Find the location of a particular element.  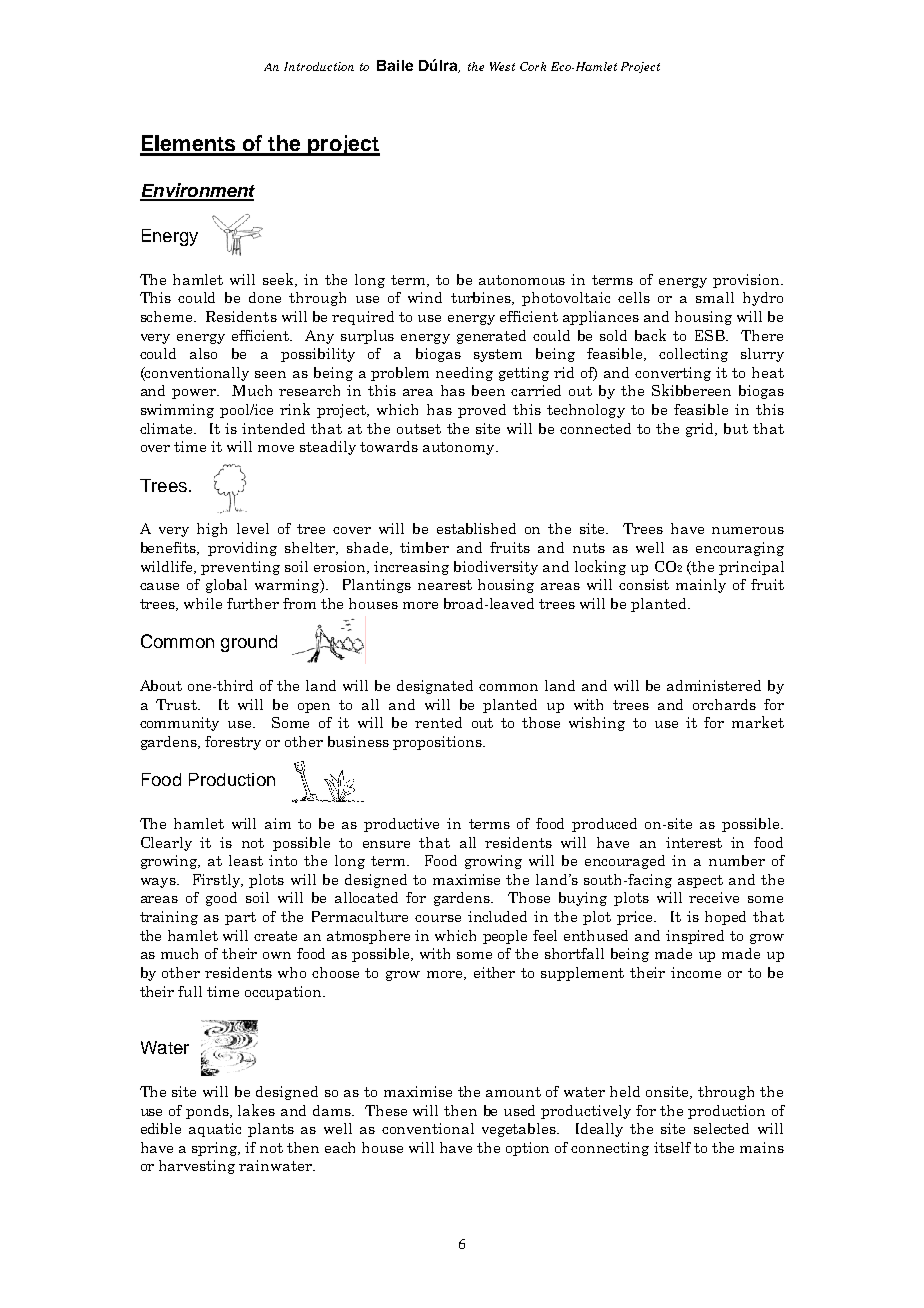

grid is located at coordinates (701, 430).
